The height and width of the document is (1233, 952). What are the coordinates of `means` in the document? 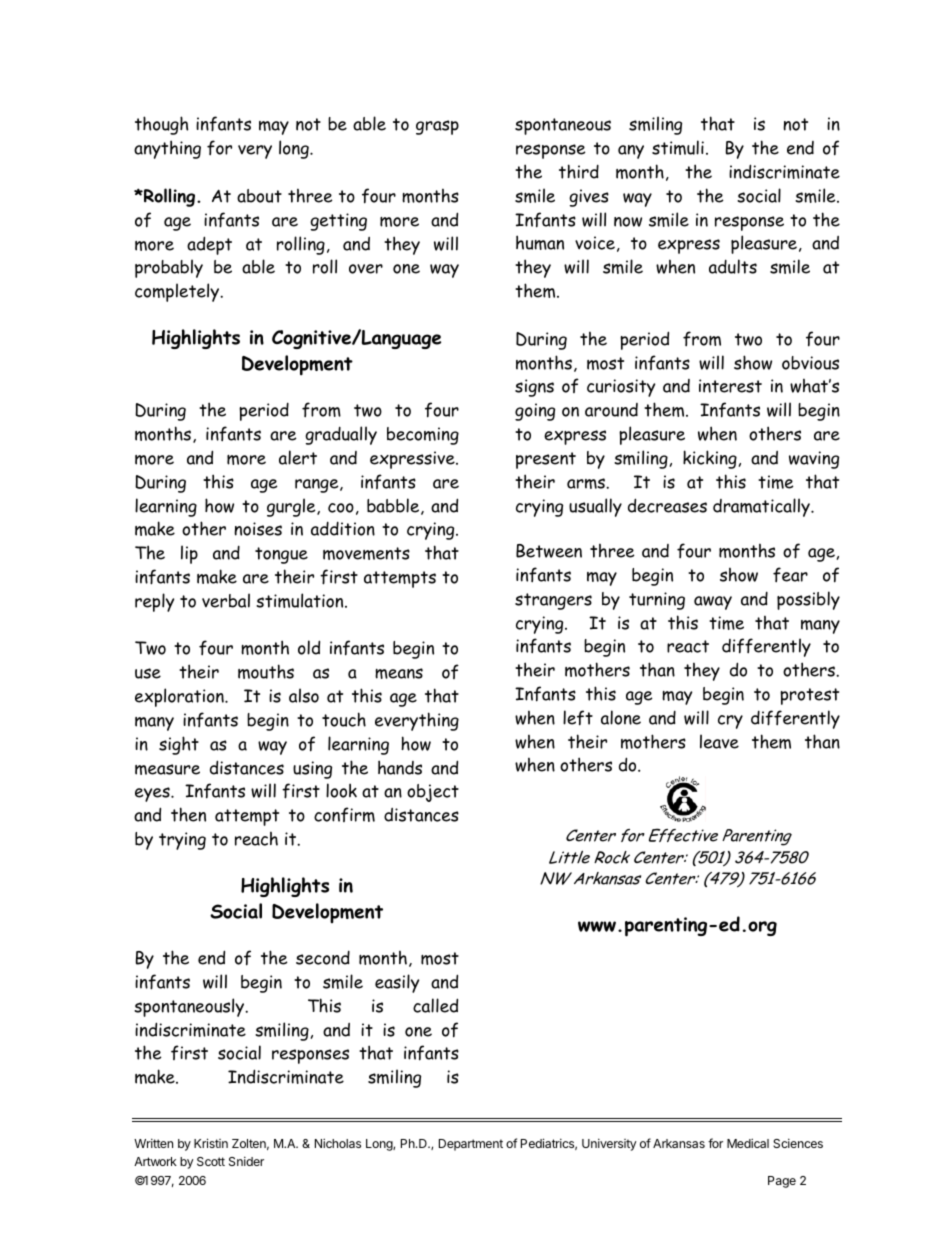 It's located at (399, 673).
